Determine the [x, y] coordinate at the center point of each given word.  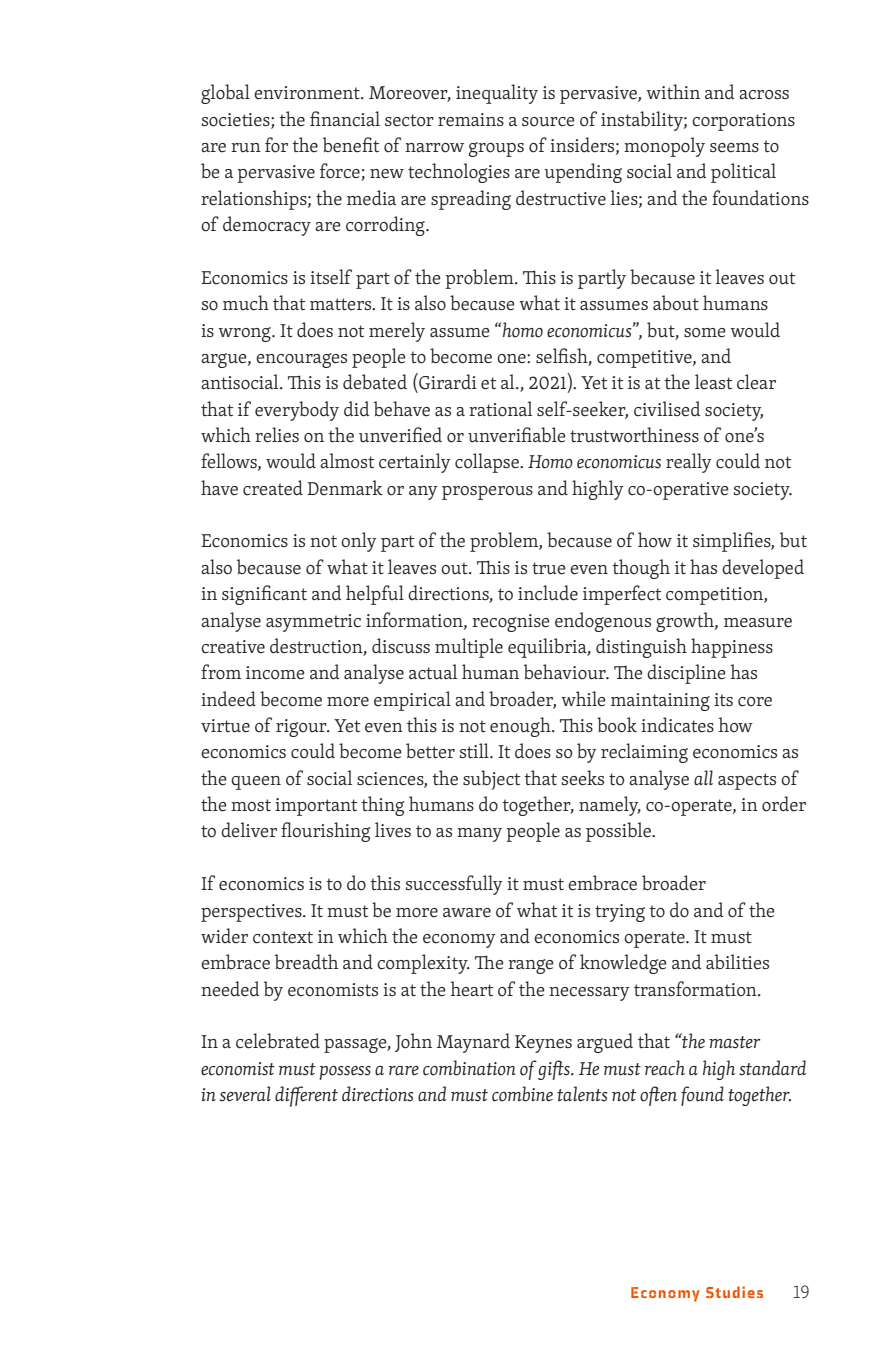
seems [734, 148]
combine [522, 1094]
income [275, 673]
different [306, 1096]
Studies [734, 1292]
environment [308, 93]
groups [496, 149]
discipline [686, 674]
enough [521, 727]
